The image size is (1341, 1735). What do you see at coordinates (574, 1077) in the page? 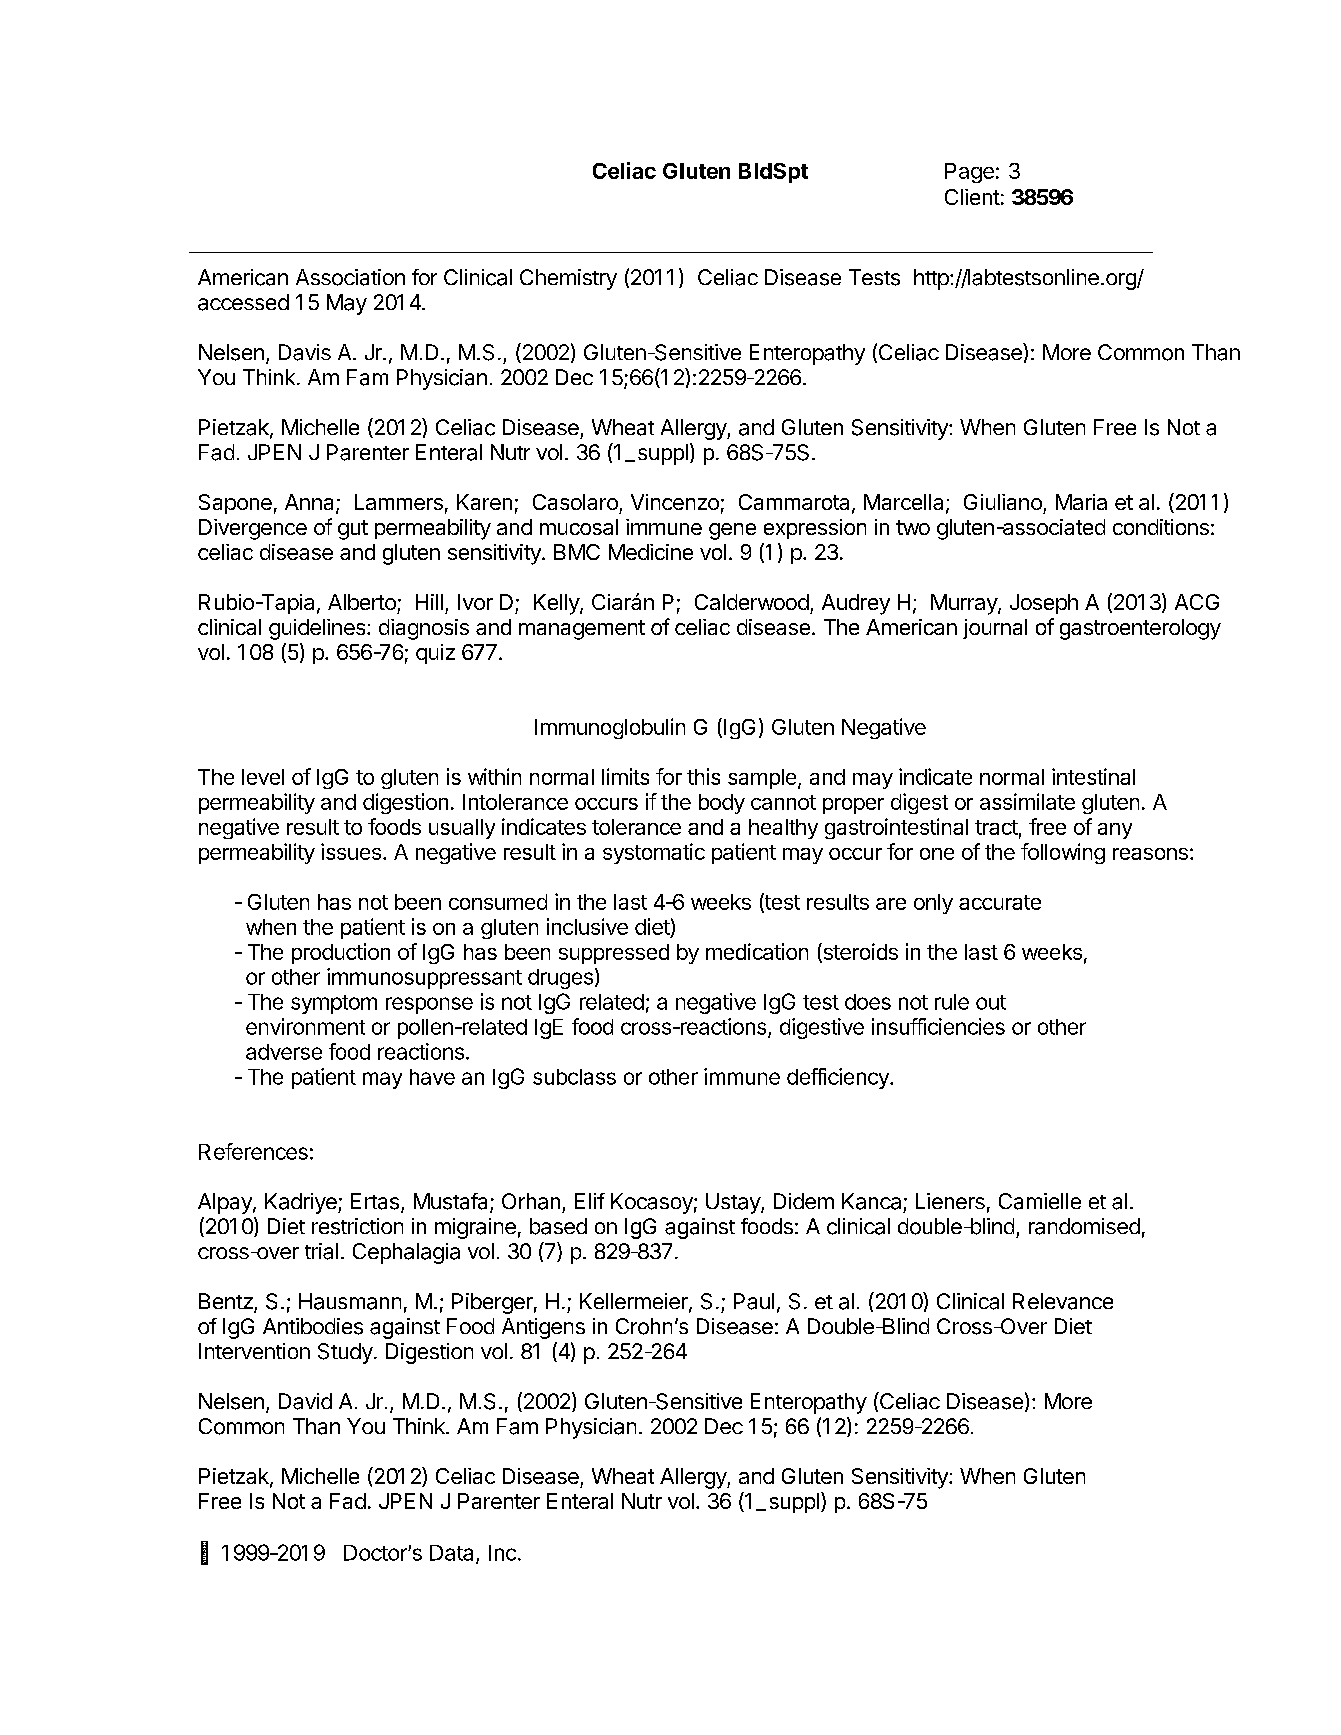
I see `subclass` at bounding box center [574, 1077].
